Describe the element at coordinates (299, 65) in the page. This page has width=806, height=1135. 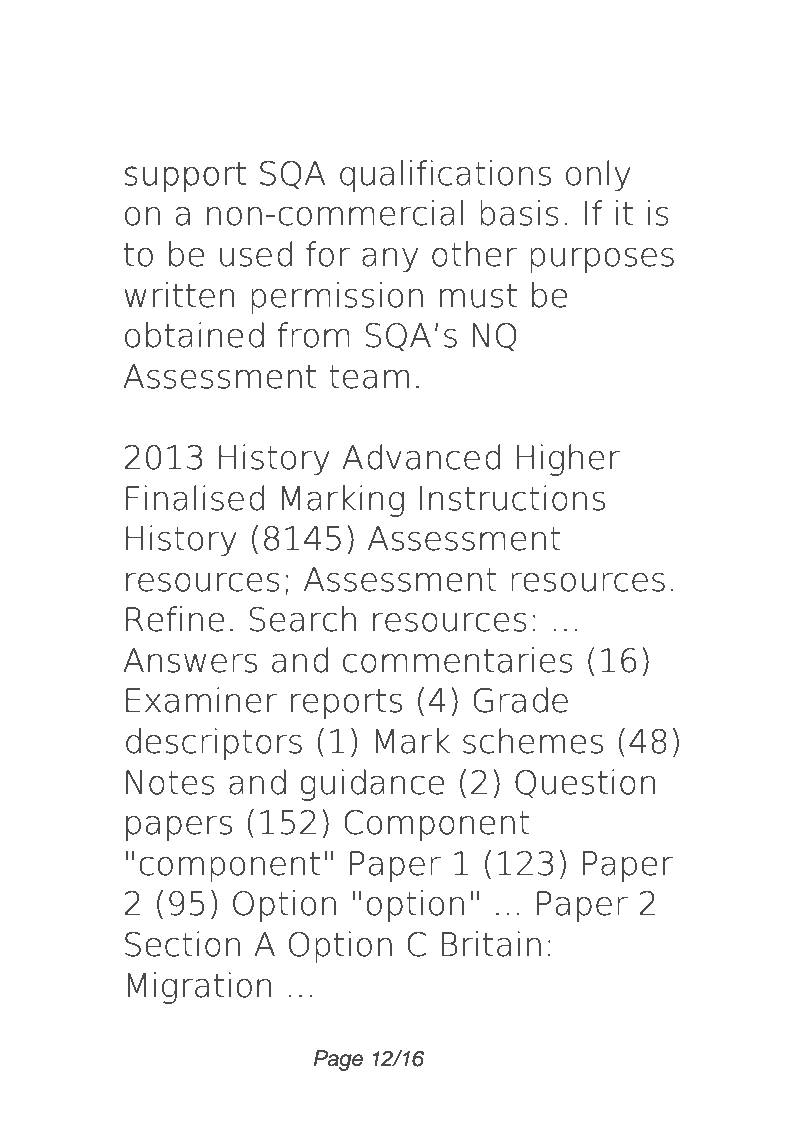
I see `PDF` at that location.
